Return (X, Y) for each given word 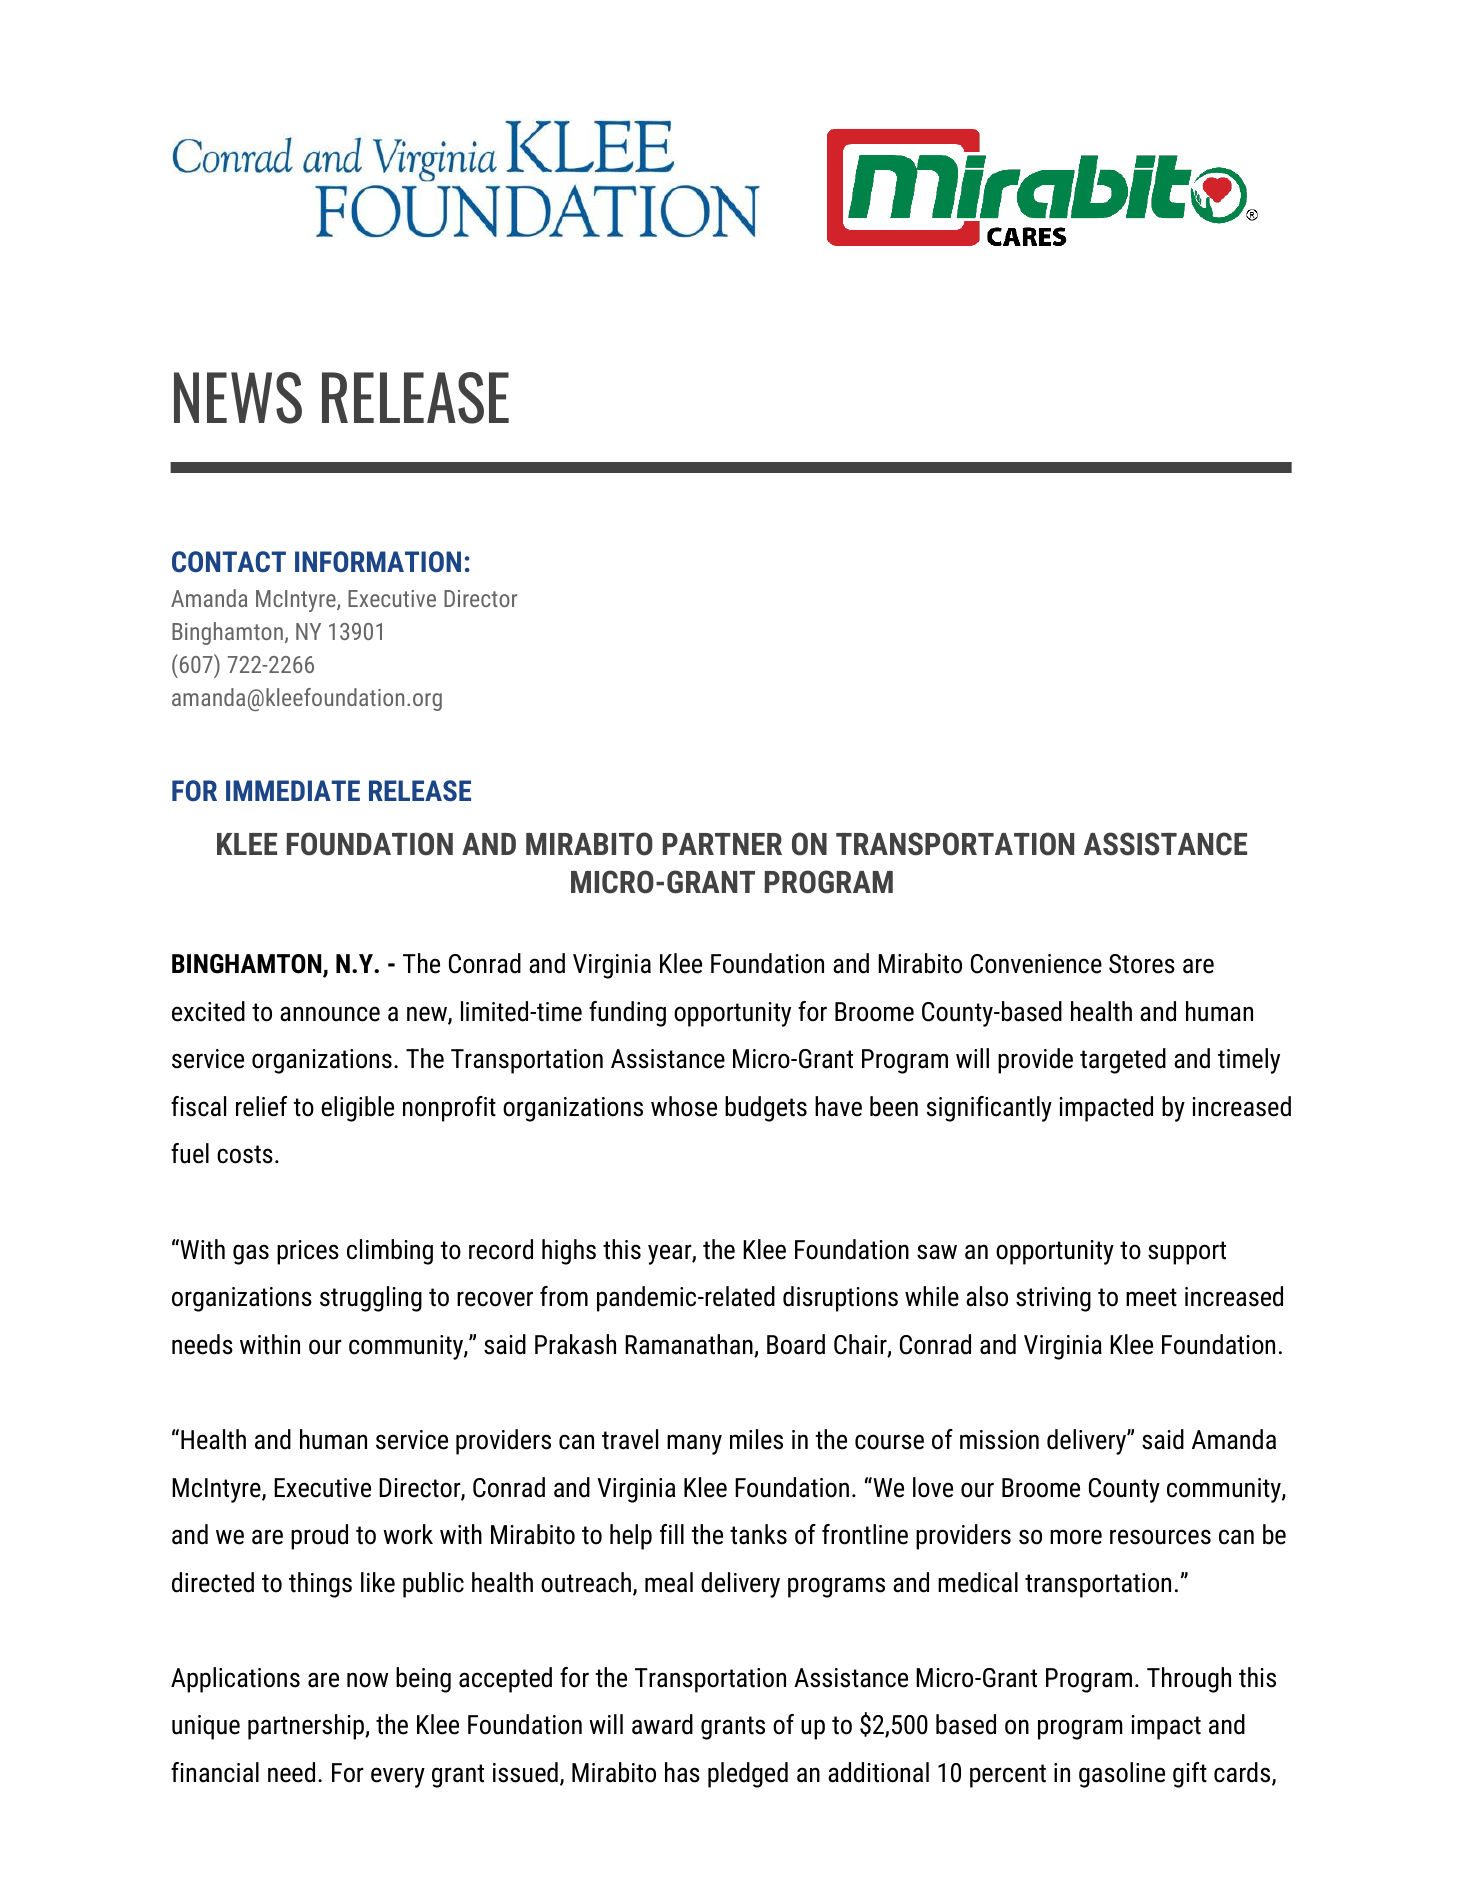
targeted (1123, 1061)
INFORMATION (378, 562)
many (694, 1444)
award (662, 1724)
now (367, 1680)
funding (627, 1014)
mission (999, 1440)
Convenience (1036, 964)
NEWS (238, 398)
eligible (357, 1109)
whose (684, 1106)
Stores (1142, 964)
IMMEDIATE (293, 790)
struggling (371, 1299)
